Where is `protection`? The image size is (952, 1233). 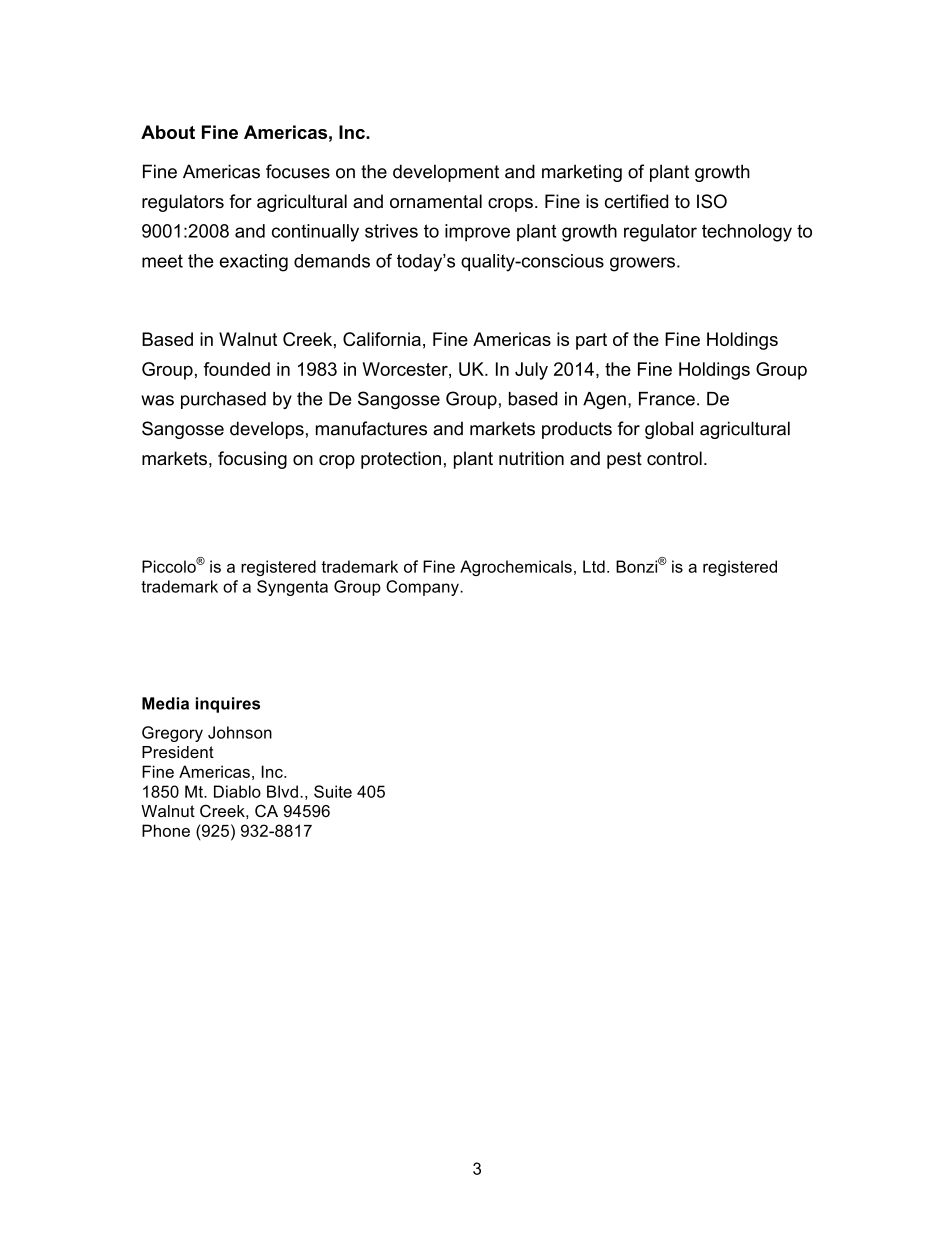
protection is located at coordinates (401, 460).
